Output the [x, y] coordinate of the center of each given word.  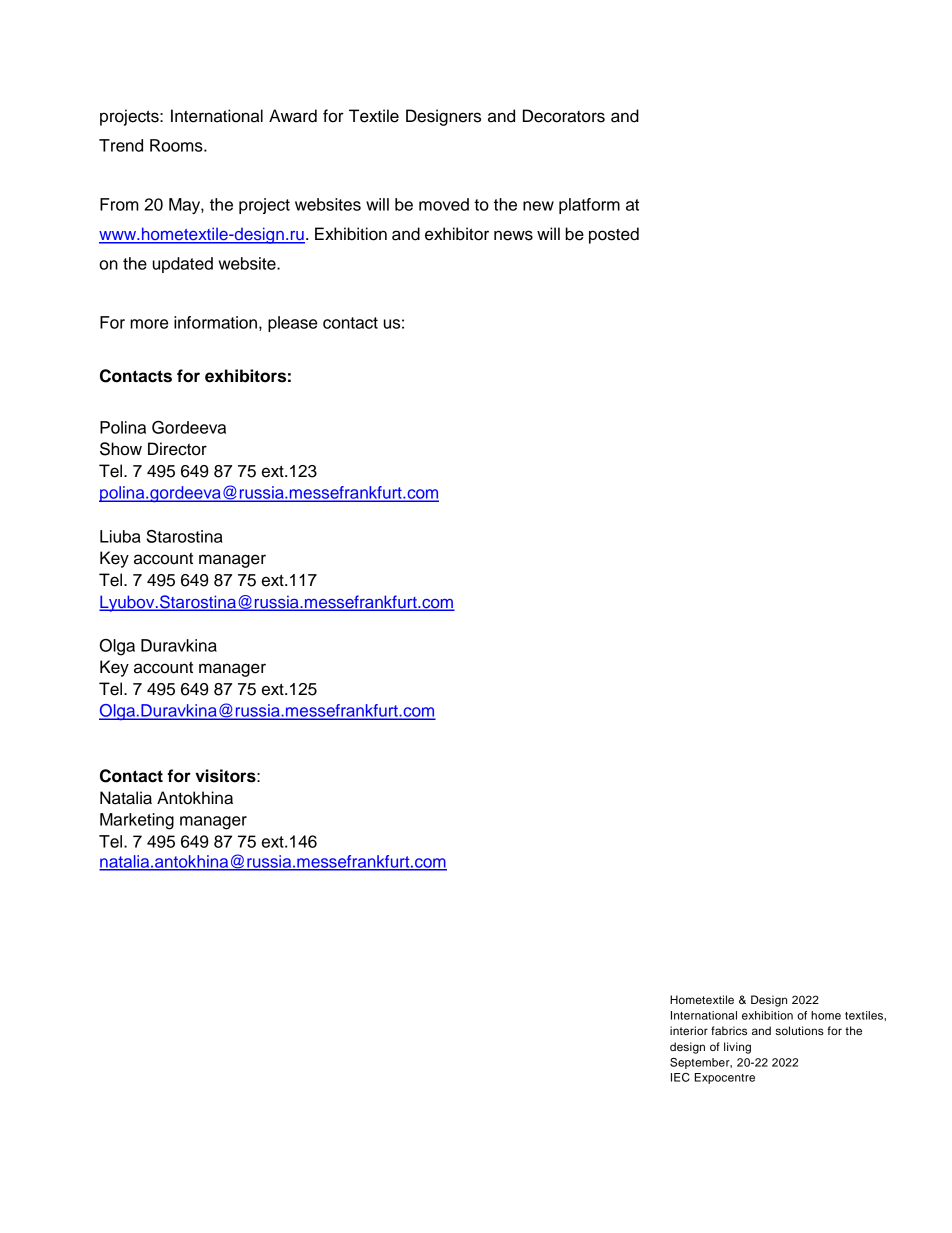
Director [177, 449]
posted [614, 235]
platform [589, 206]
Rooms [177, 145]
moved [444, 204]
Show [121, 449]
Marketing [137, 821]
